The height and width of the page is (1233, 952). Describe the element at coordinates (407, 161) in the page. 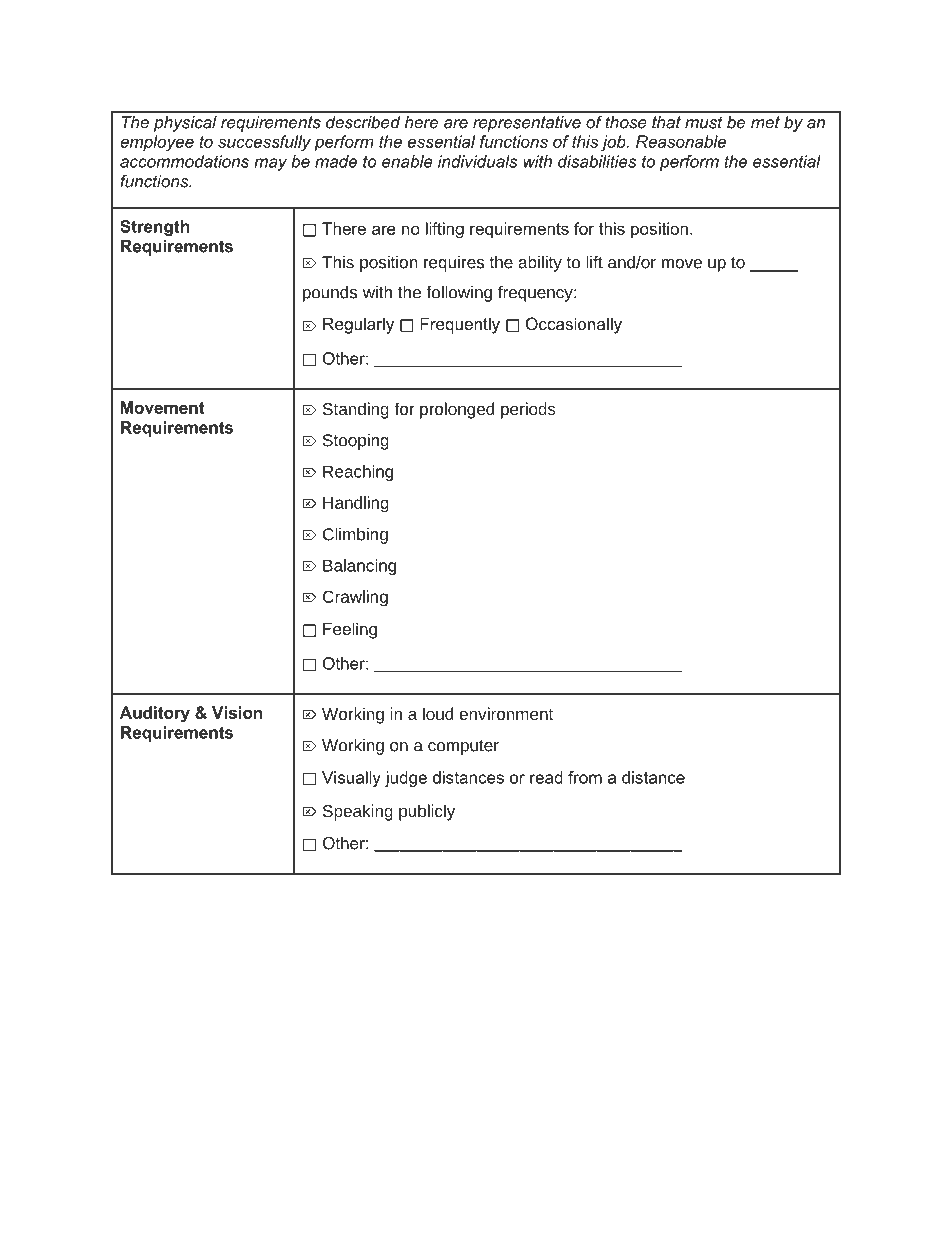

I see `enable` at that location.
